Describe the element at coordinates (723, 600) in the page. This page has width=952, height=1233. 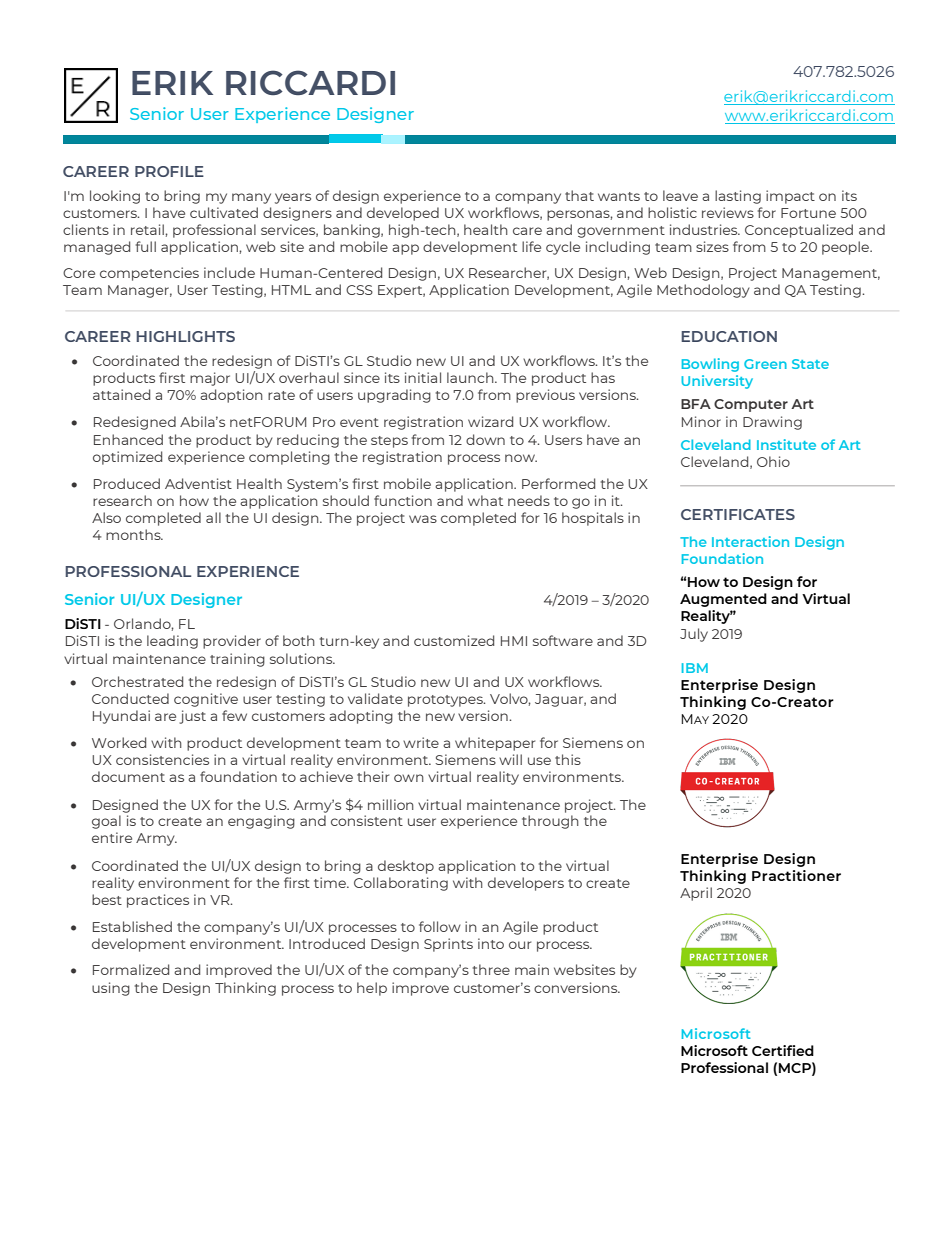
I see `Augmented` at that location.
